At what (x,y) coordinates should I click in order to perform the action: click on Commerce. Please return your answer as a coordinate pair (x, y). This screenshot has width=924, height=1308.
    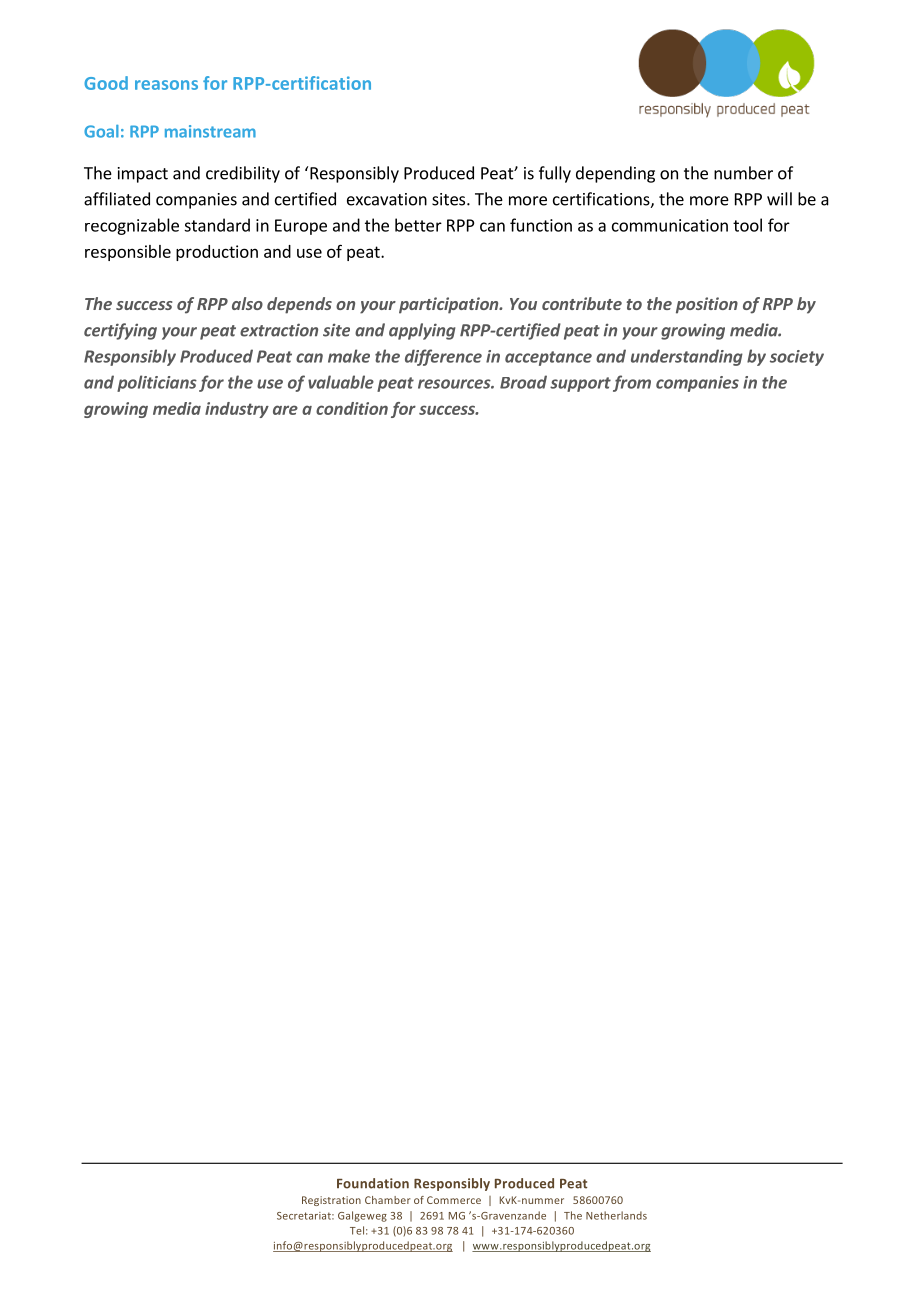
    Looking at the image, I should click on (454, 1200).
